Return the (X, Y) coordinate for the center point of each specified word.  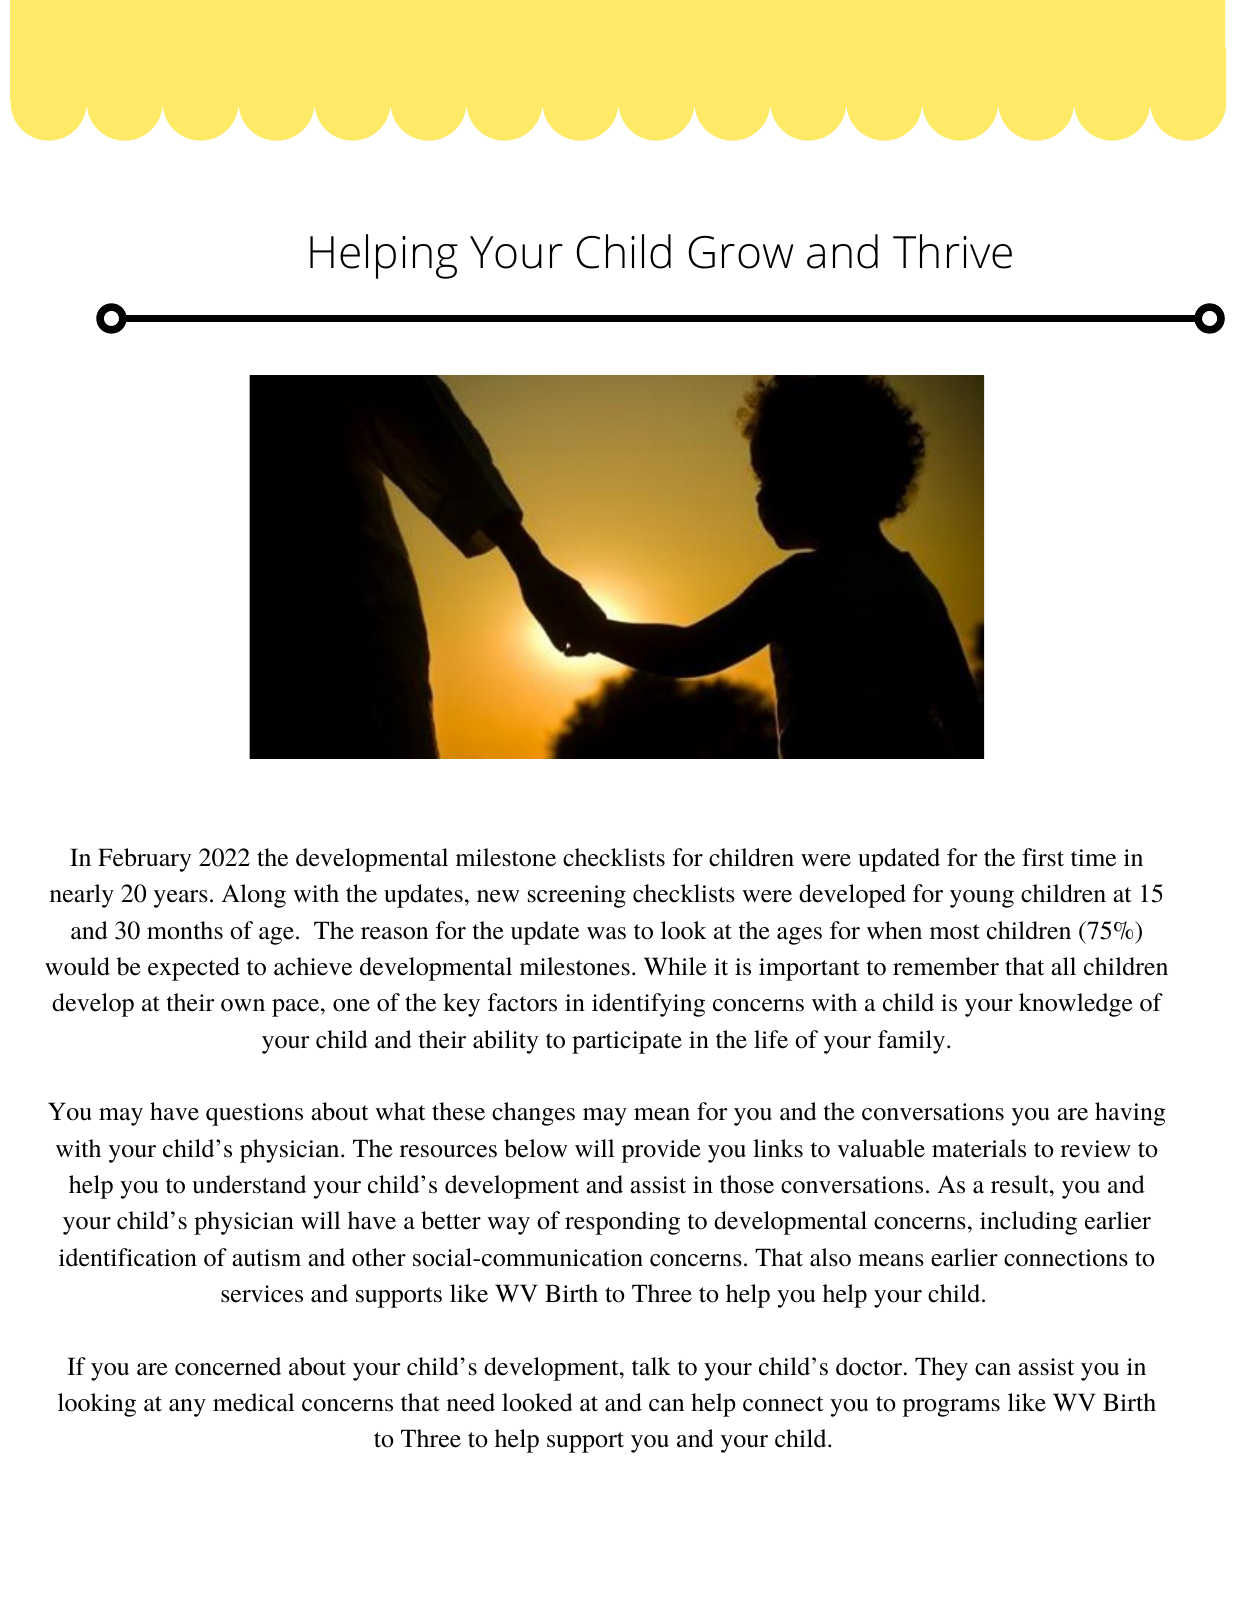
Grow (741, 252)
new (498, 896)
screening (577, 896)
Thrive (952, 251)
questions (254, 1114)
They (941, 1369)
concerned (228, 1366)
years (181, 899)
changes (533, 1114)
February (144, 860)
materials (979, 1148)
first (1043, 857)
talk (651, 1366)
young (982, 899)
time (1093, 858)
